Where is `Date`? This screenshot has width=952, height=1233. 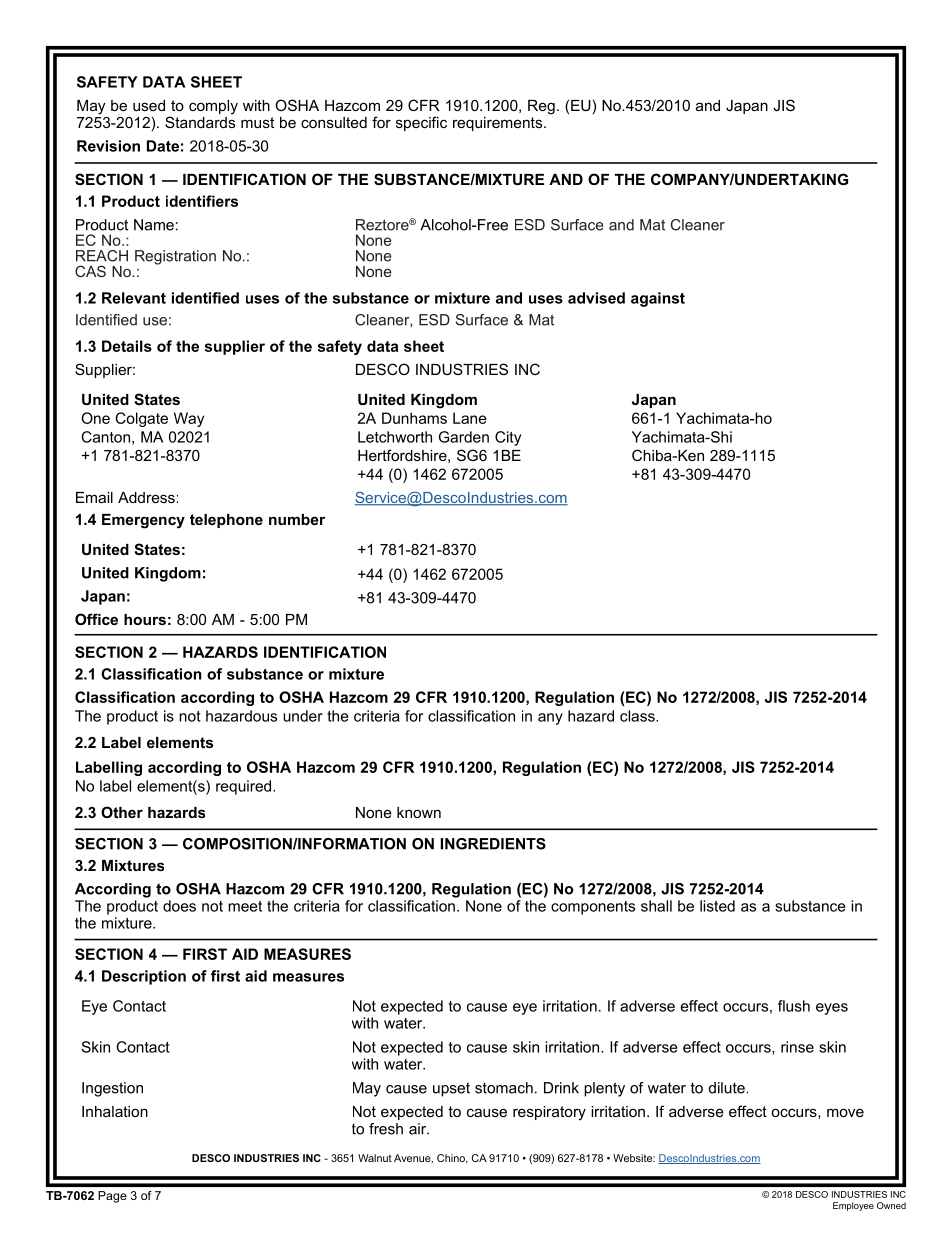 Date is located at coordinates (163, 146).
